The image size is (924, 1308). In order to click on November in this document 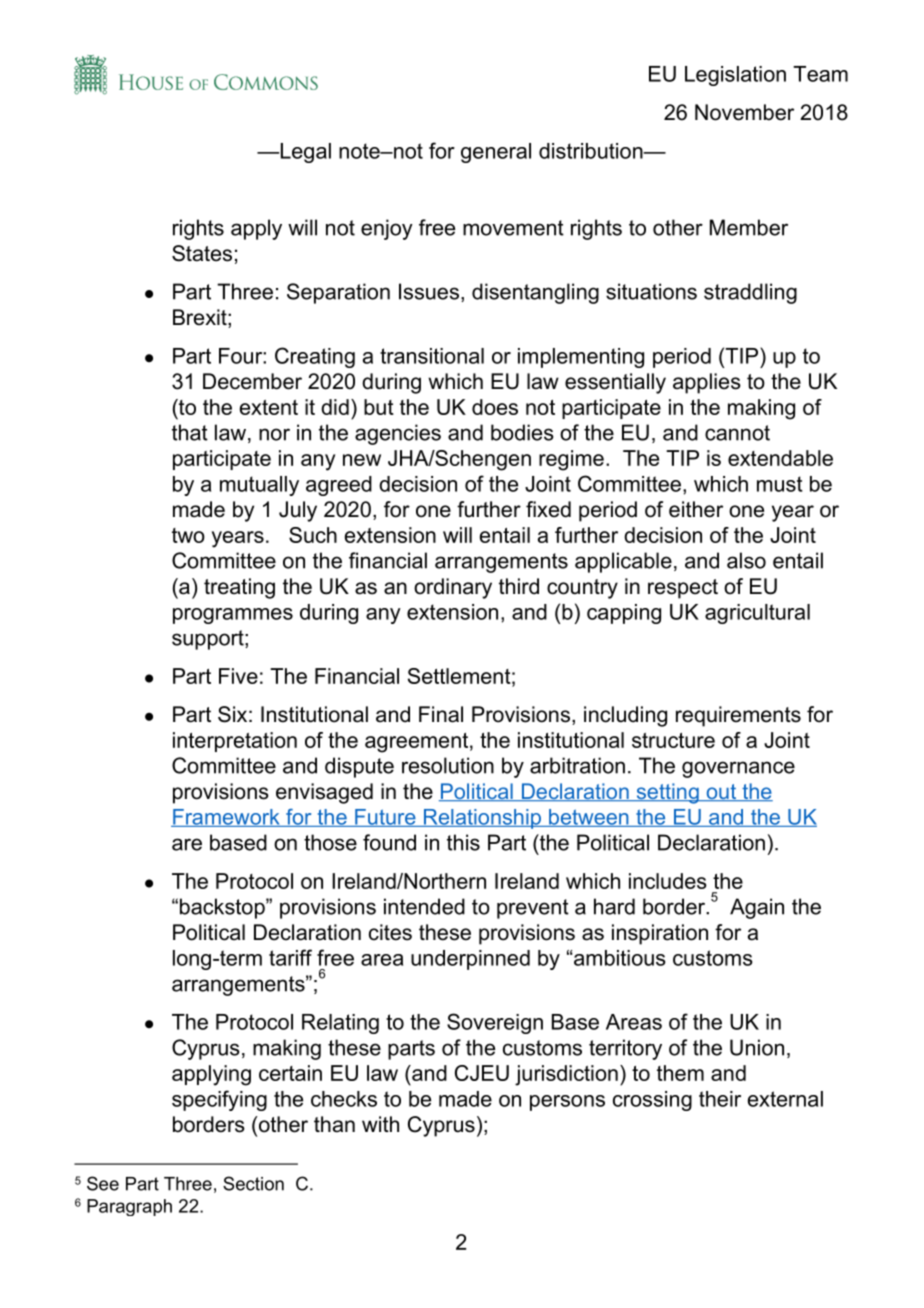, I will do `click(744, 112)`.
